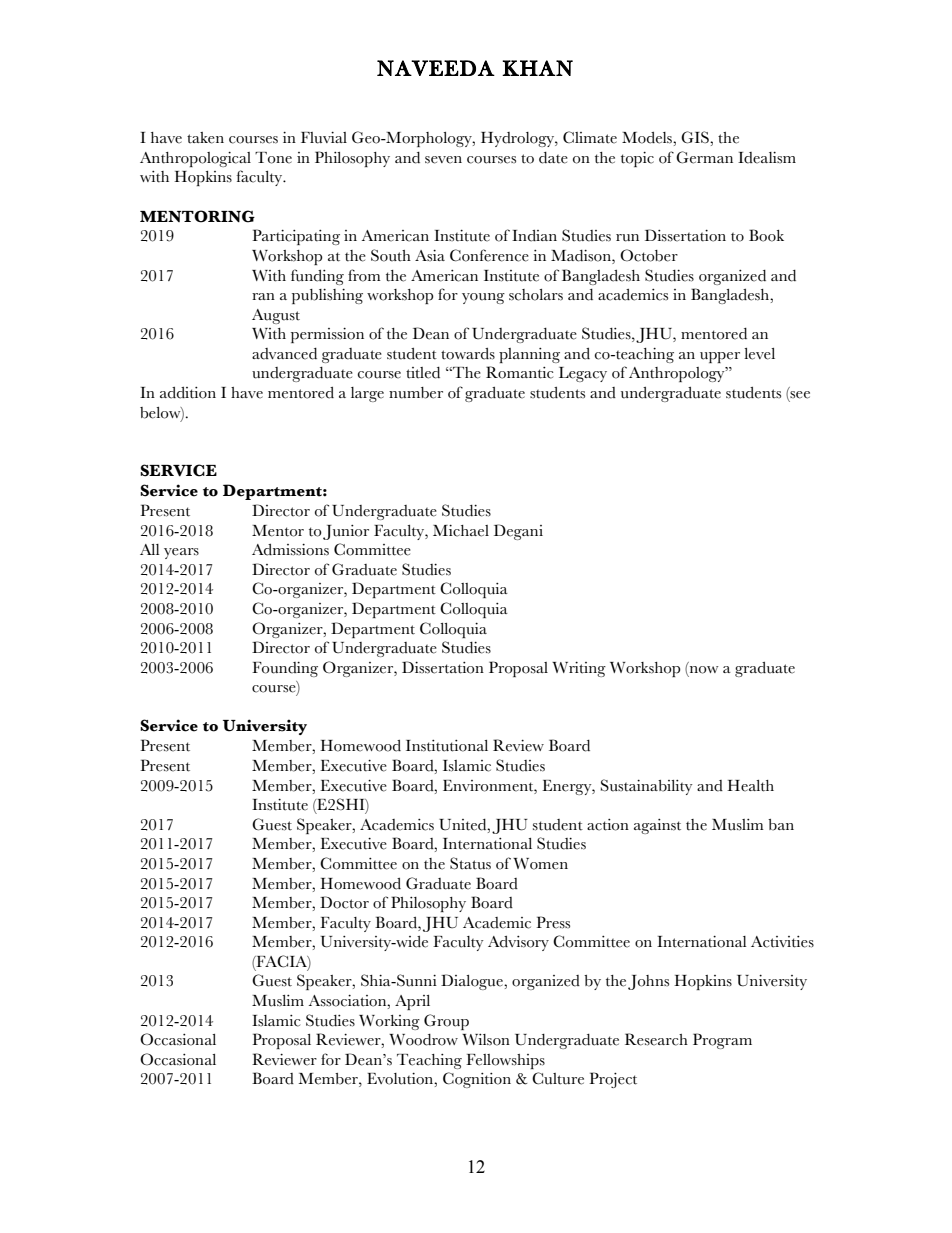 The height and width of the page is (1233, 952). What do you see at coordinates (205, 138) in the page?
I see `taken` at bounding box center [205, 138].
